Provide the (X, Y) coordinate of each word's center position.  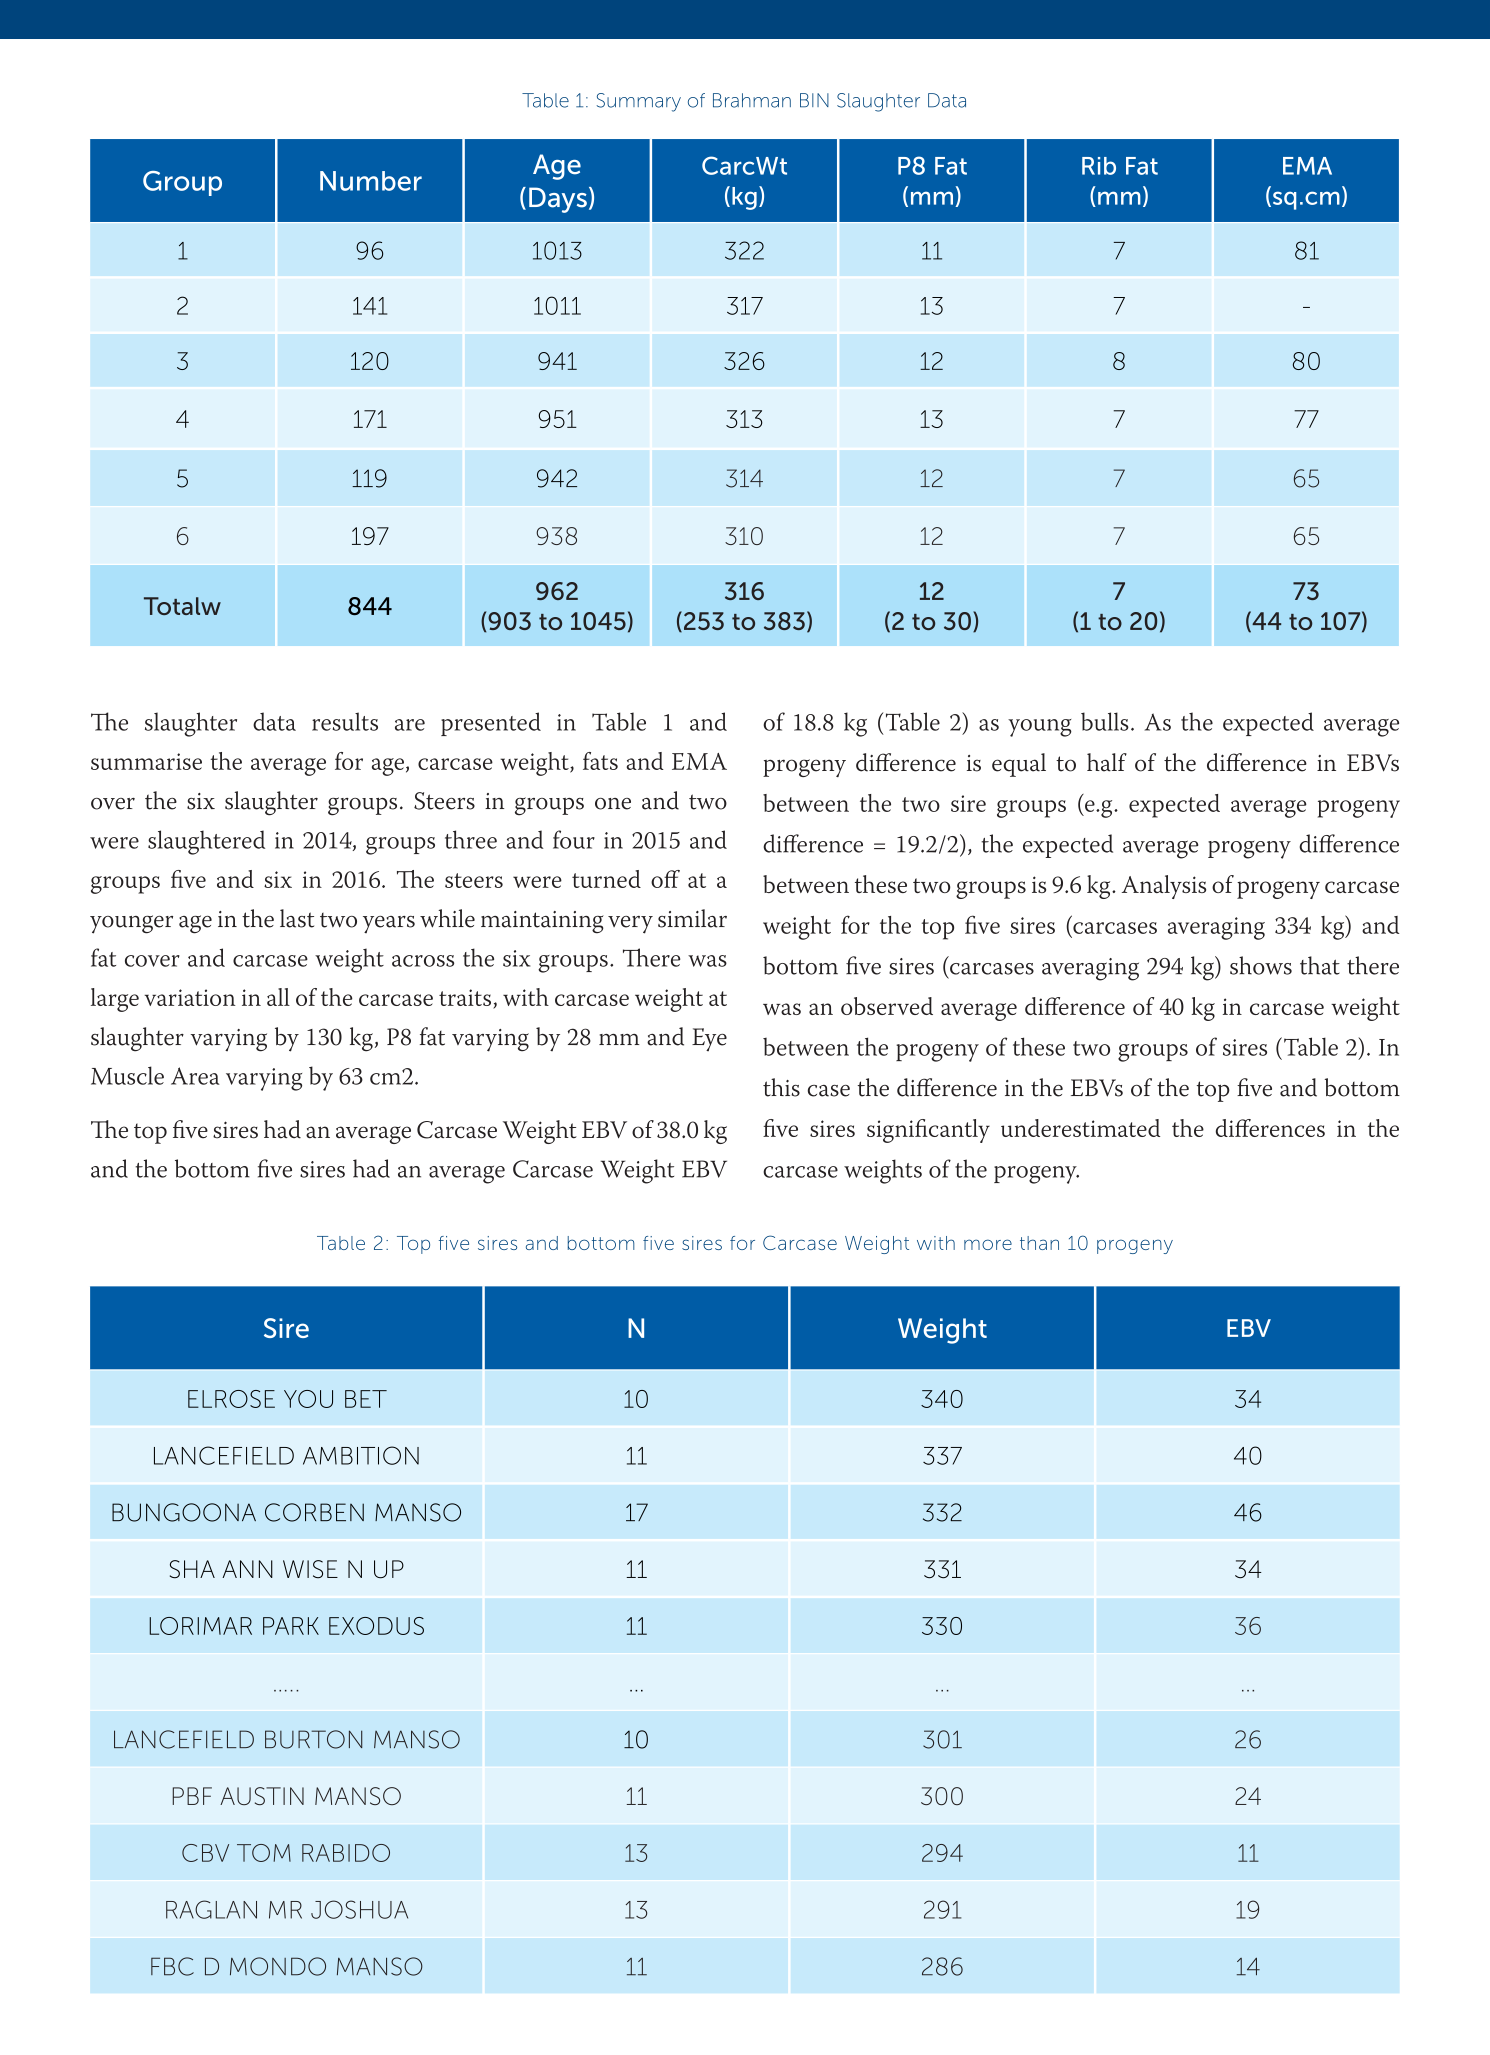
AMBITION (361, 1455)
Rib (1099, 166)
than (1039, 1243)
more (988, 1244)
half (1107, 762)
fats (600, 761)
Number (371, 181)
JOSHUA (359, 1909)
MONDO (278, 1966)
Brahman (752, 100)
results (345, 721)
